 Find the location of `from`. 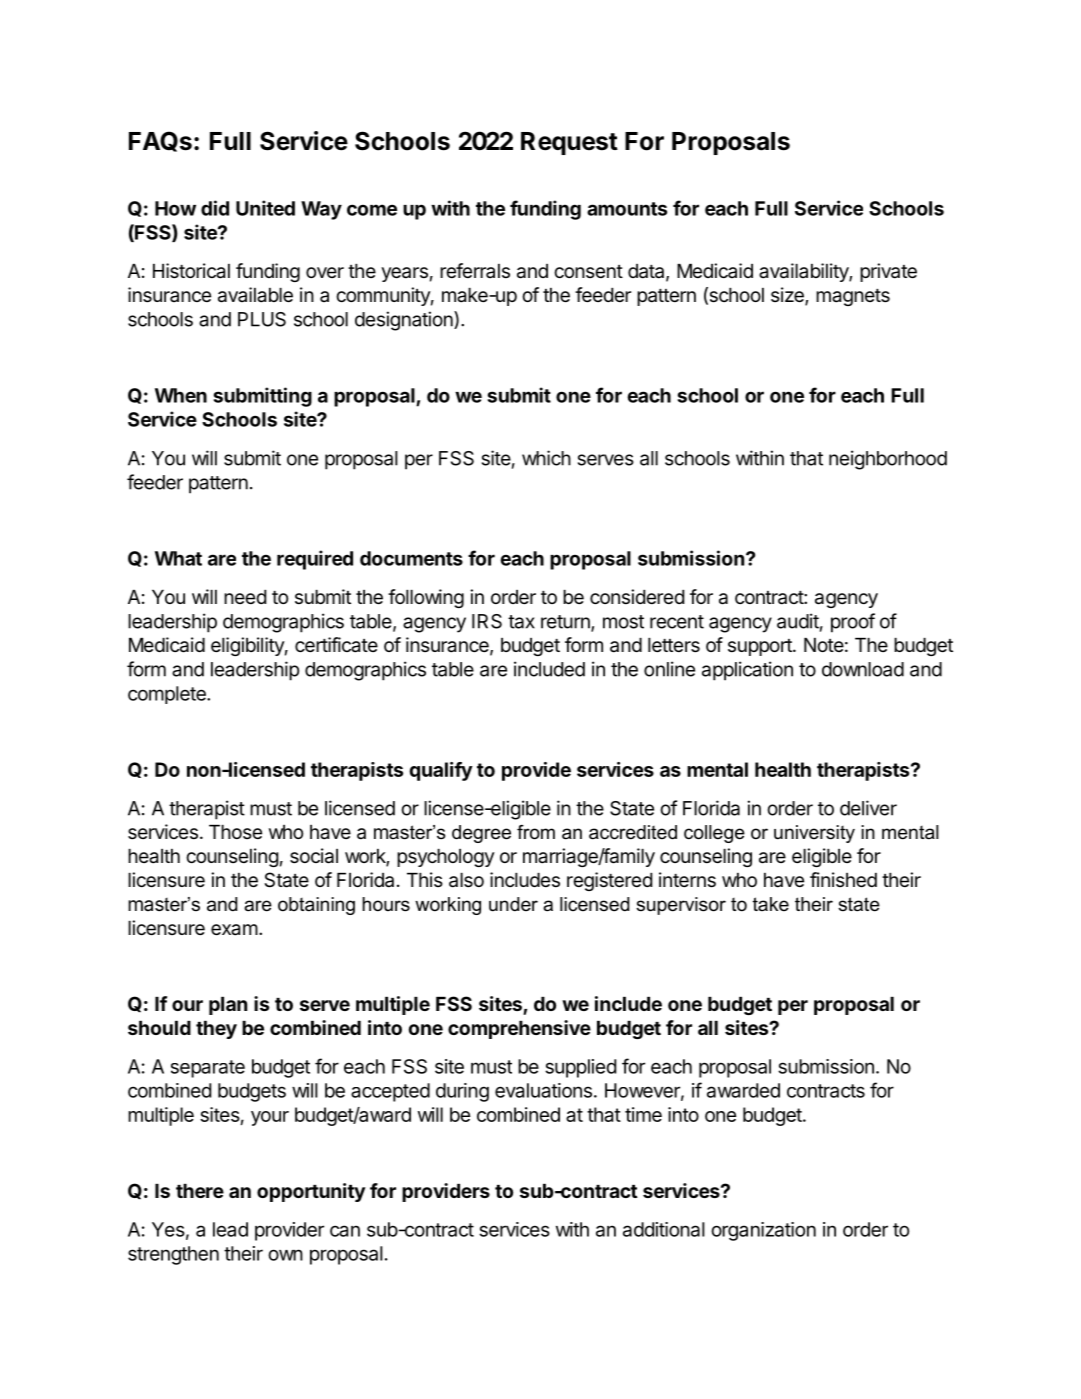

from is located at coordinates (536, 832).
